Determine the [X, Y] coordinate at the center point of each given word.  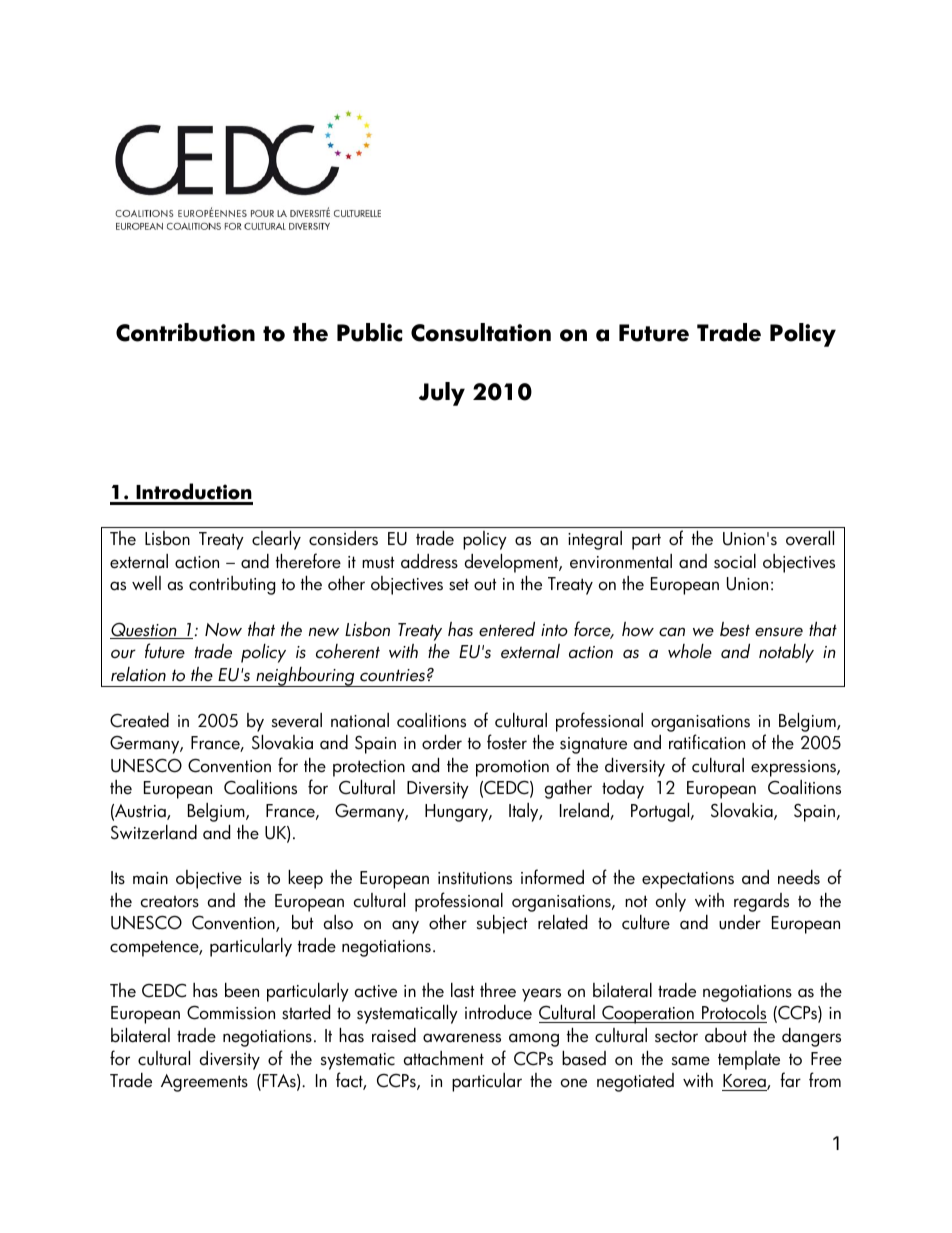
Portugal [661, 812]
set [459, 584]
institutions [475, 878]
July [442, 394]
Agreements [204, 1083]
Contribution [185, 332]
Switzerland [154, 832]
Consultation [481, 332]
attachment [444, 1058]
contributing [232, 585]
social [735, 561]
